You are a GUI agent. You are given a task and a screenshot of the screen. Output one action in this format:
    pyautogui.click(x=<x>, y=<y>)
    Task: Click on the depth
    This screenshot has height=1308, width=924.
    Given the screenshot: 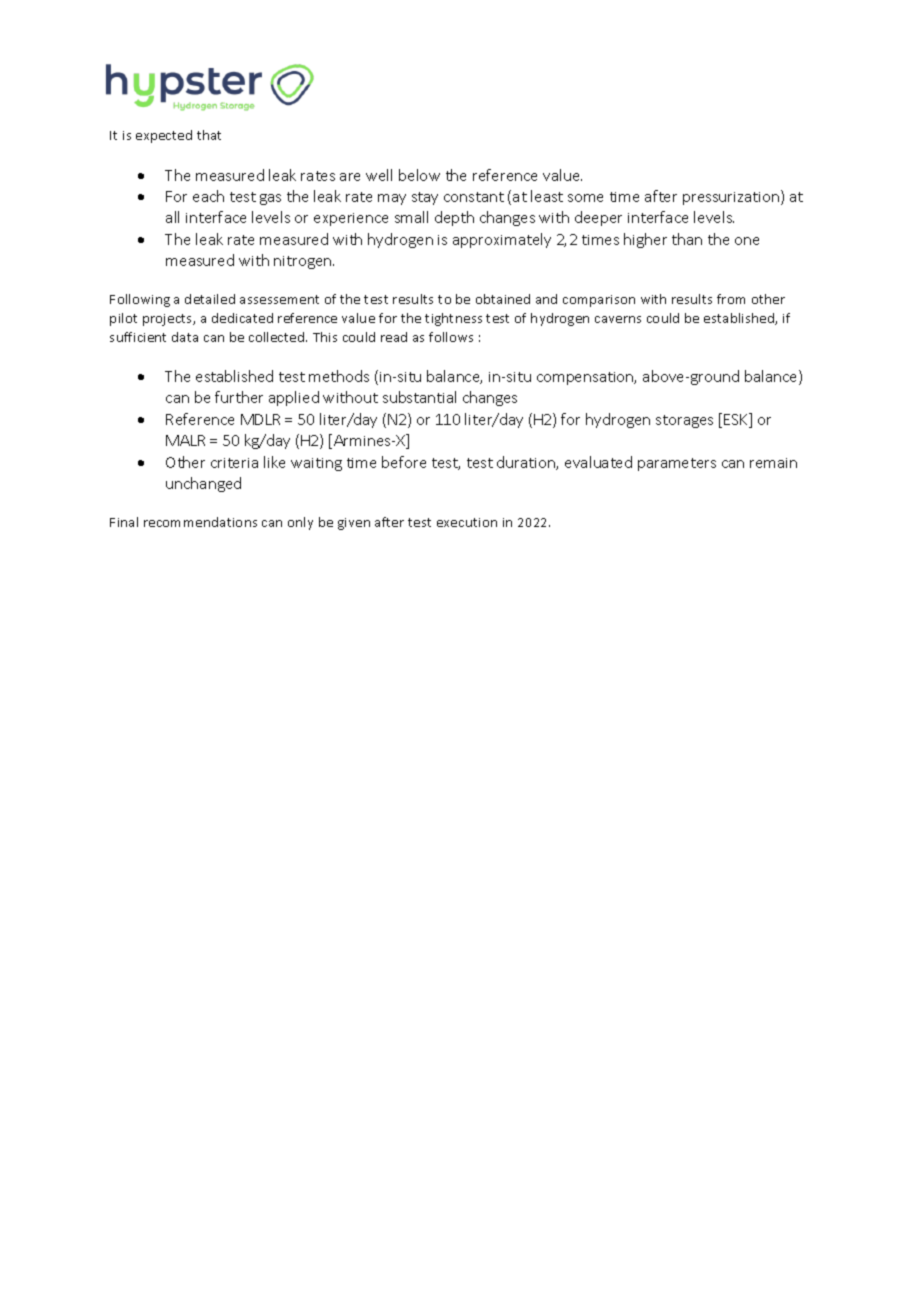 What is the action you would take?
    pyautogui.click(x=454, y=218)
